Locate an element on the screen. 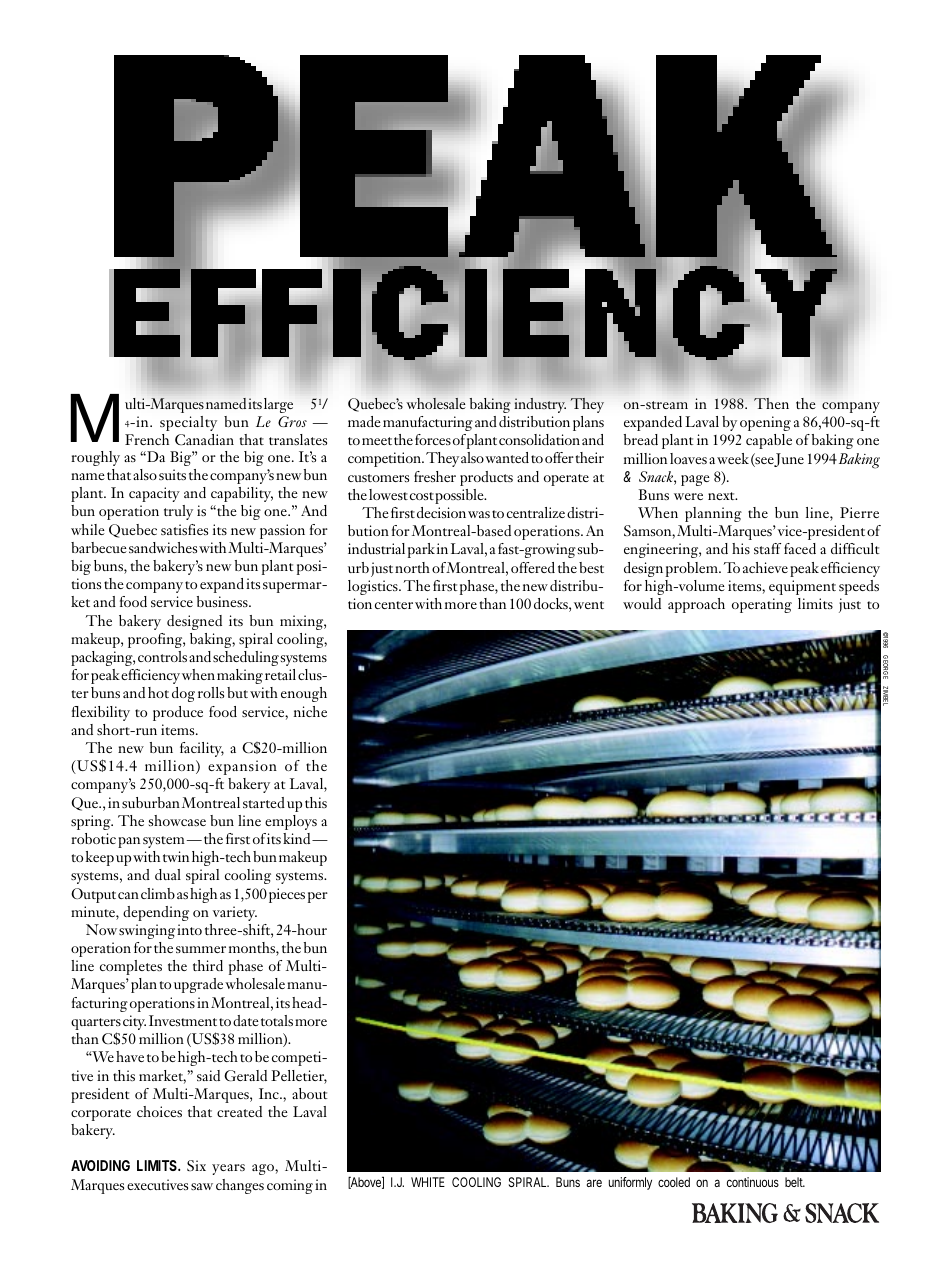  Six is located at coordinates (196, 1165).
